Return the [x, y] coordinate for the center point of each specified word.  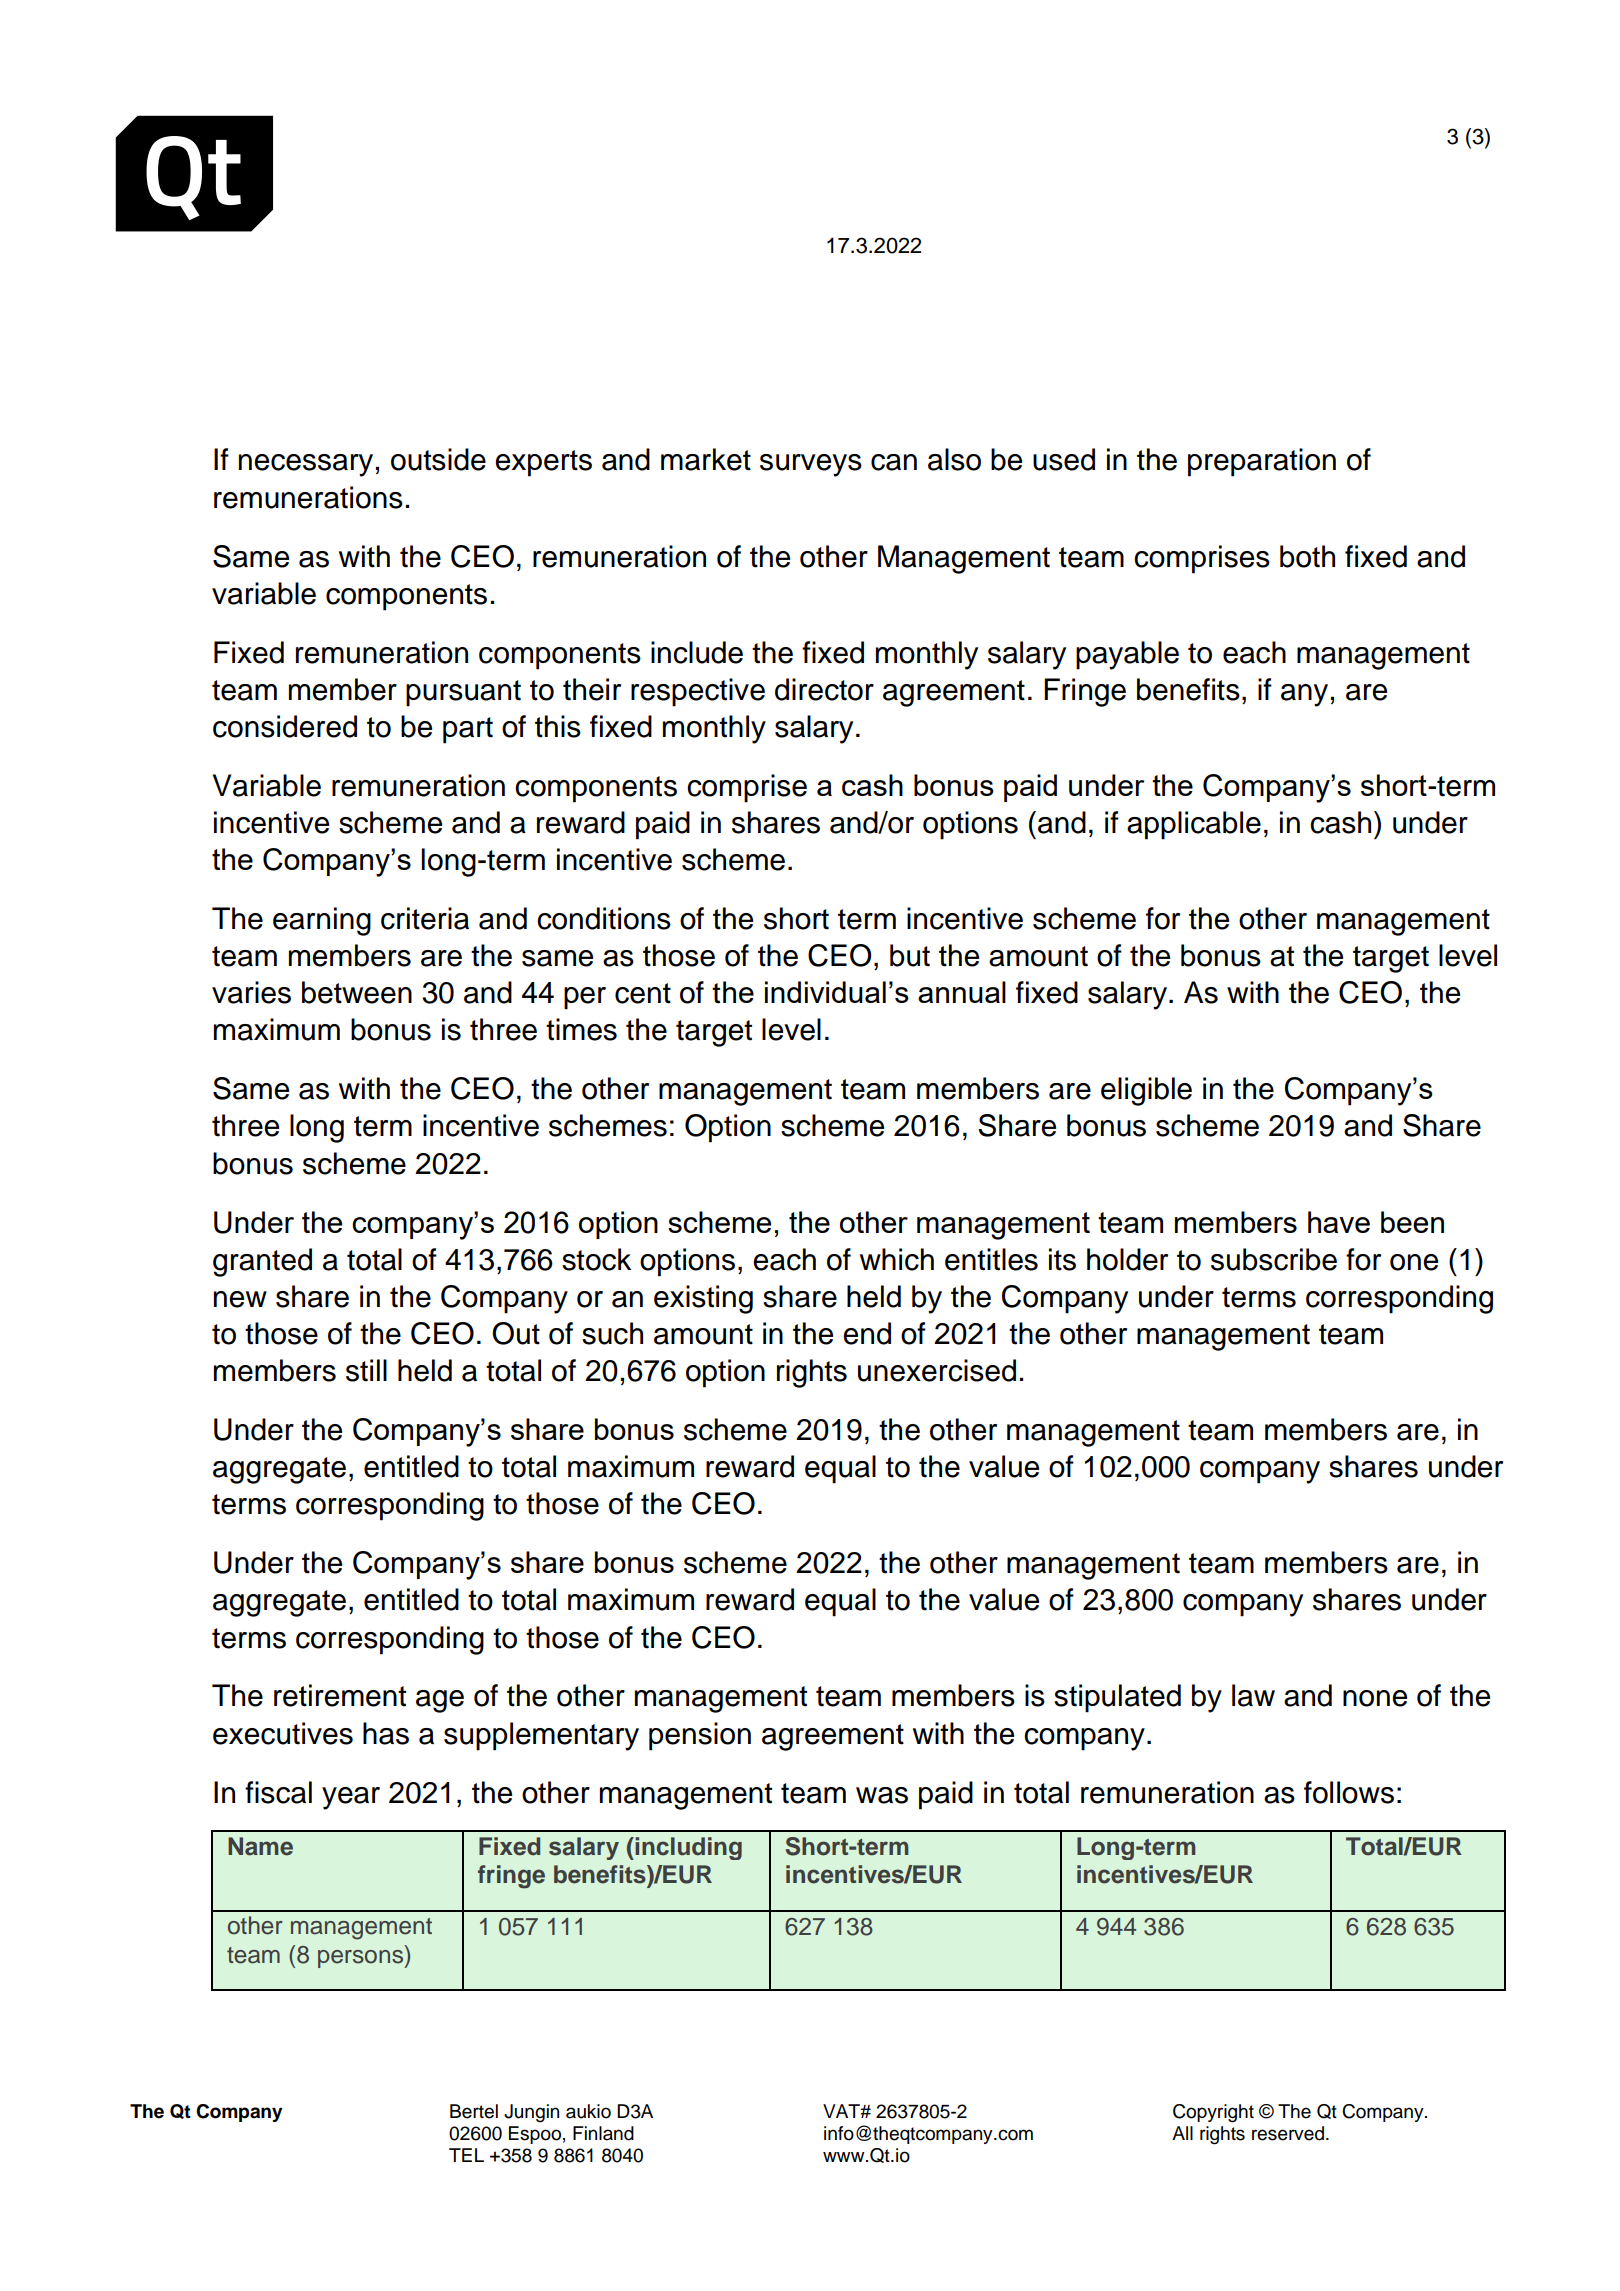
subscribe [1274, 1259]
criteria [425, 918]
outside [438, 459]
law [1253, 1695]
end [867, 1333]
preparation [1262, 462]
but [910, 955]
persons [362, 1959]
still [366, 1370]
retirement [340, 1695]
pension [700, 1736]
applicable [1194, 825]
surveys [811, 465]
